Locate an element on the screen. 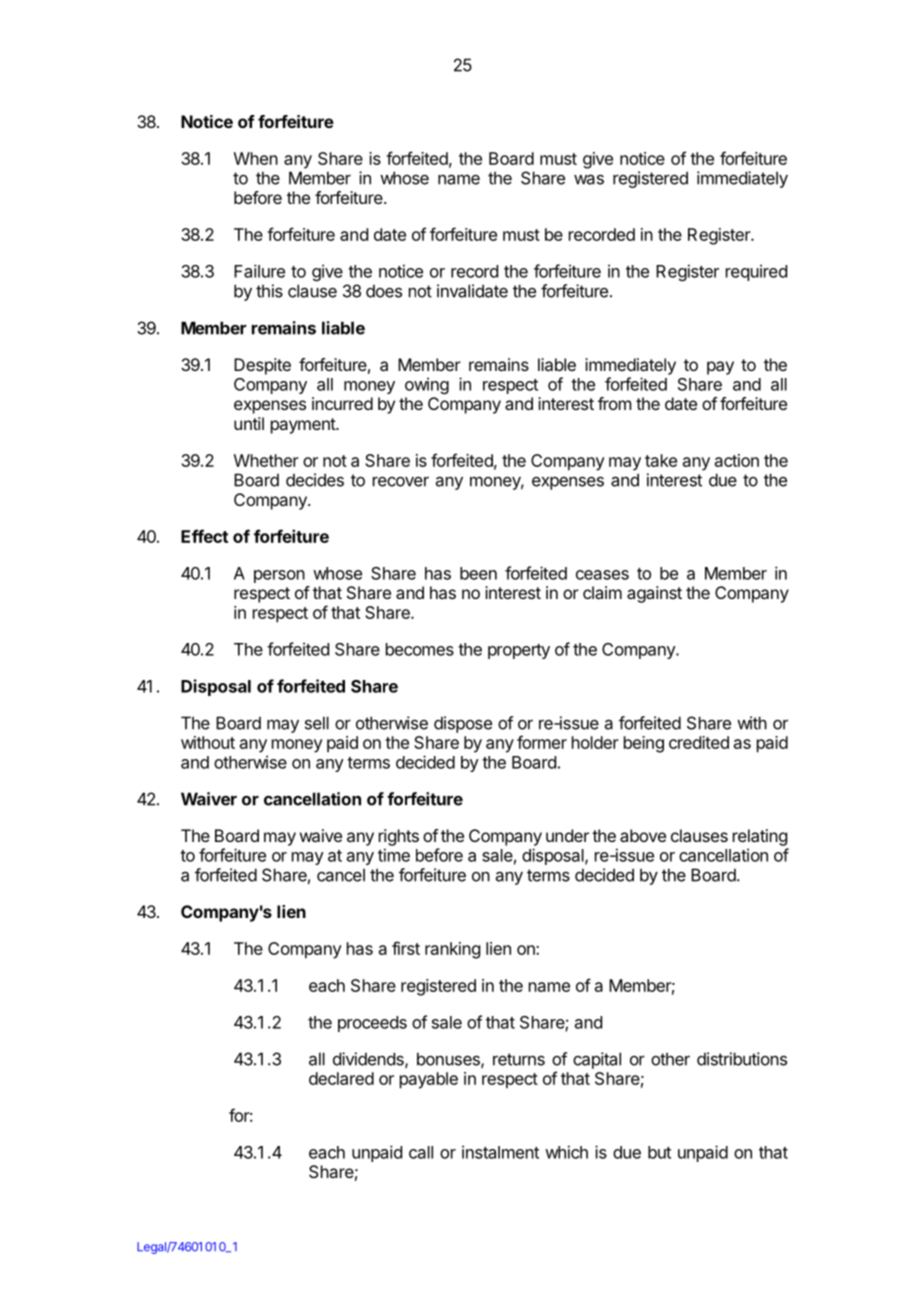 The image size is (924, 1309). sell is located at coordinates (317, 723).
